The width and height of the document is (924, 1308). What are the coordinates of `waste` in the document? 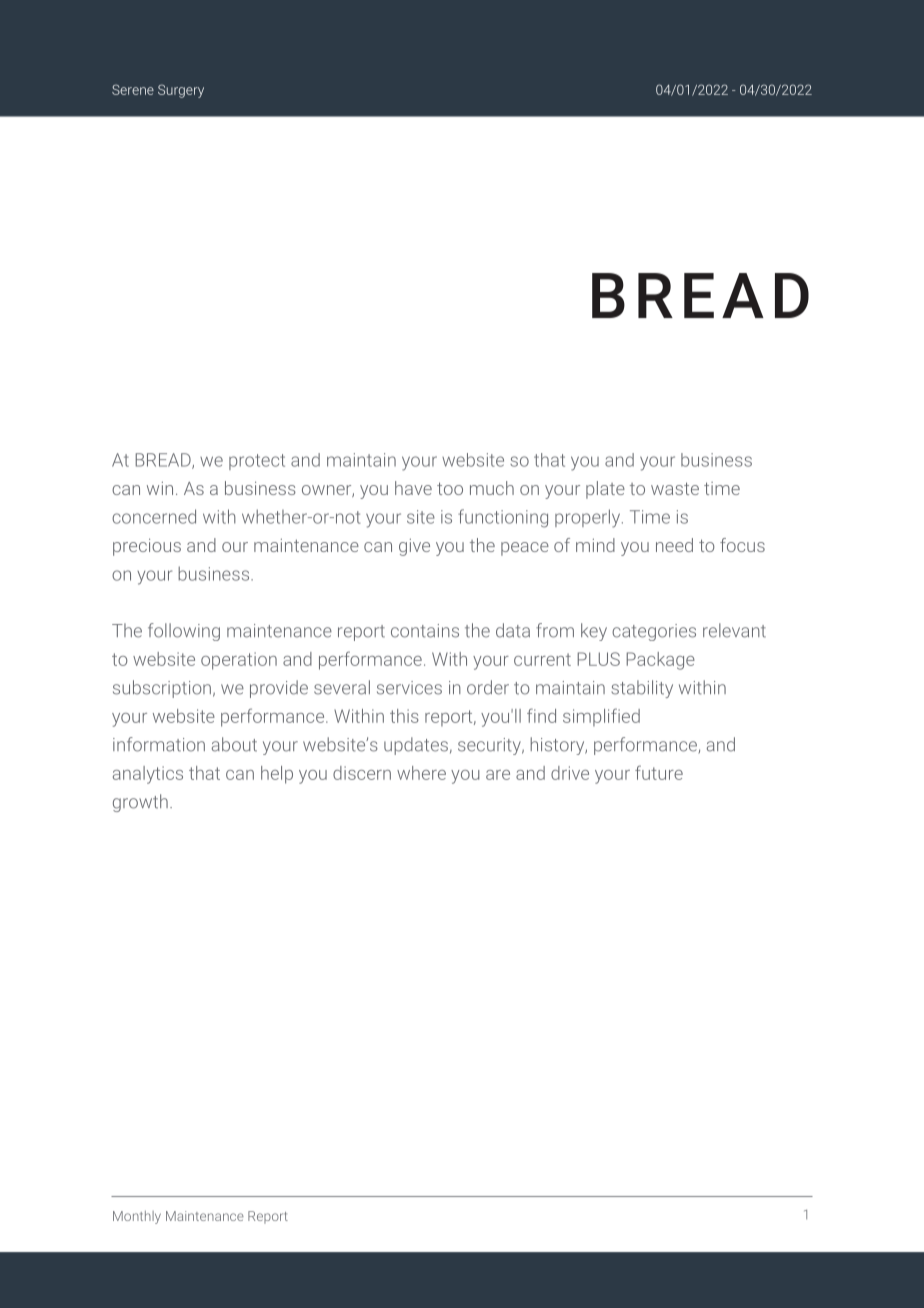 It's located at (675, 488).
